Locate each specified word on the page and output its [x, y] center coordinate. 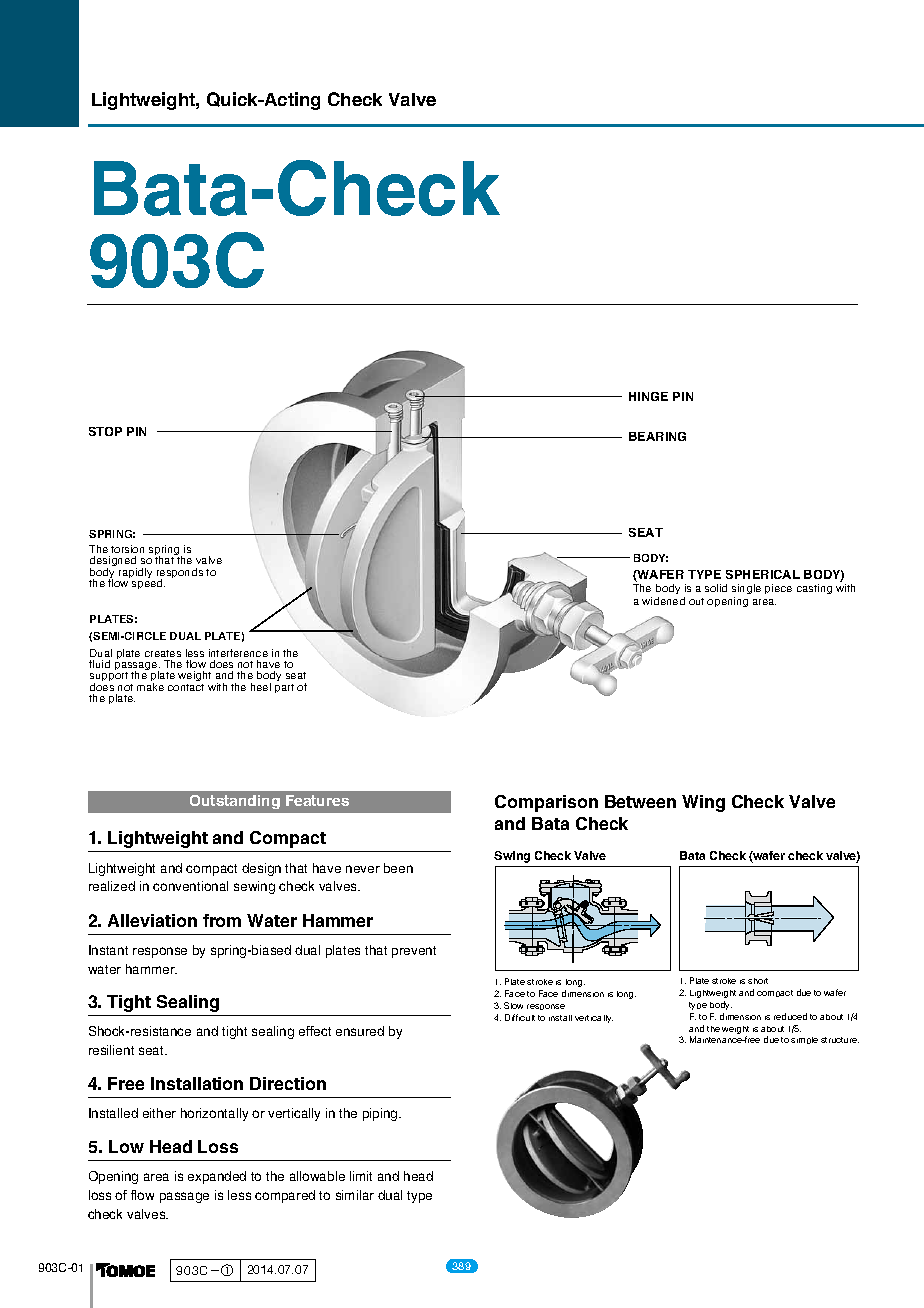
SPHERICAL [763, 574]
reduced [790, 1016]
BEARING [657, 436]
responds [180, 574]
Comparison [546, 803]
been [398, 868]
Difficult [520, 1017]
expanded [217, 1177]
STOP [105, 431]
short [758, 981]
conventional [190, 886]
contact [186, 687]
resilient [111, 1050]
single [746, 589]
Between [640, 801]
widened [663, 601]
